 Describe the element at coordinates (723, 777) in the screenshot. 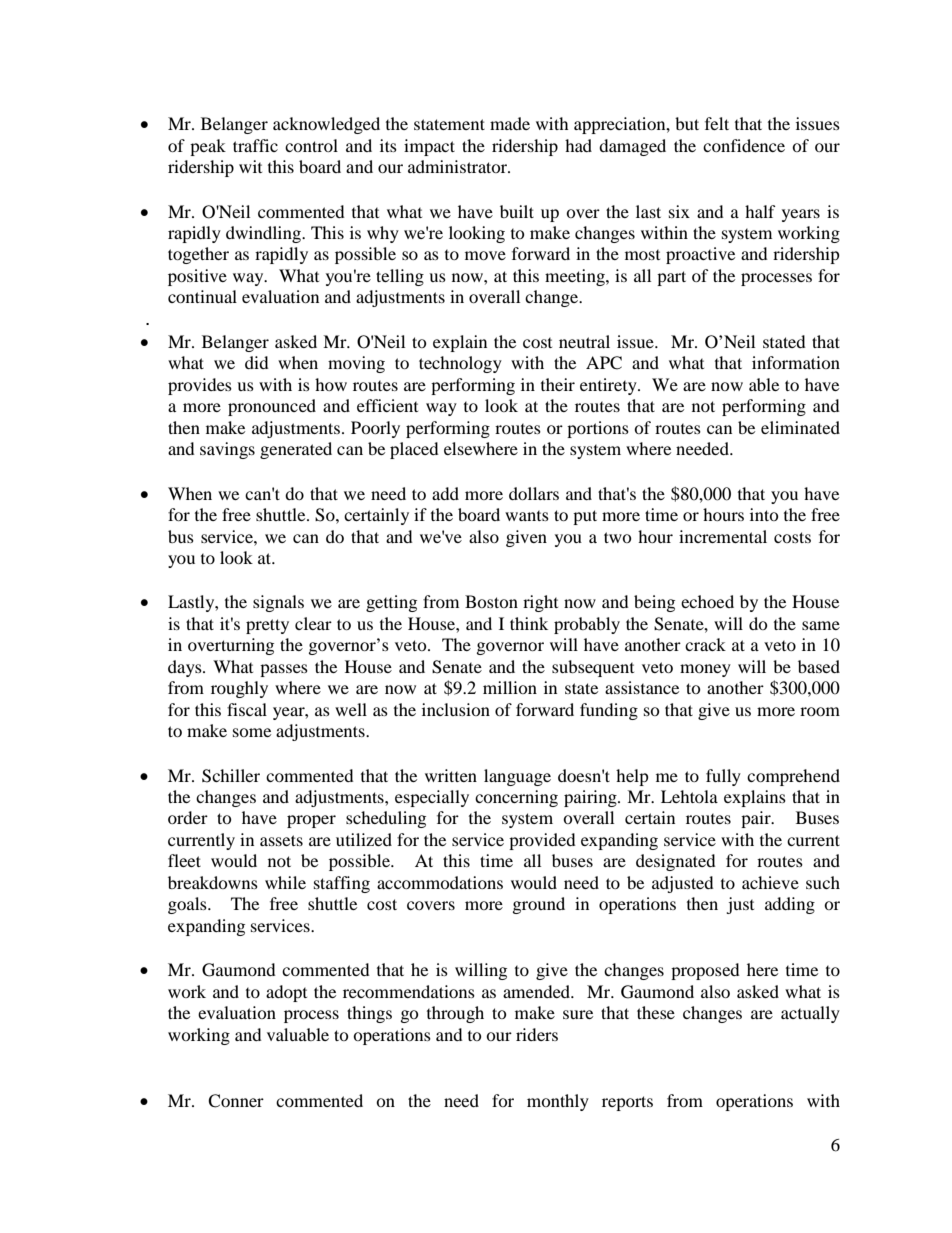

I see `fully` at that location.
